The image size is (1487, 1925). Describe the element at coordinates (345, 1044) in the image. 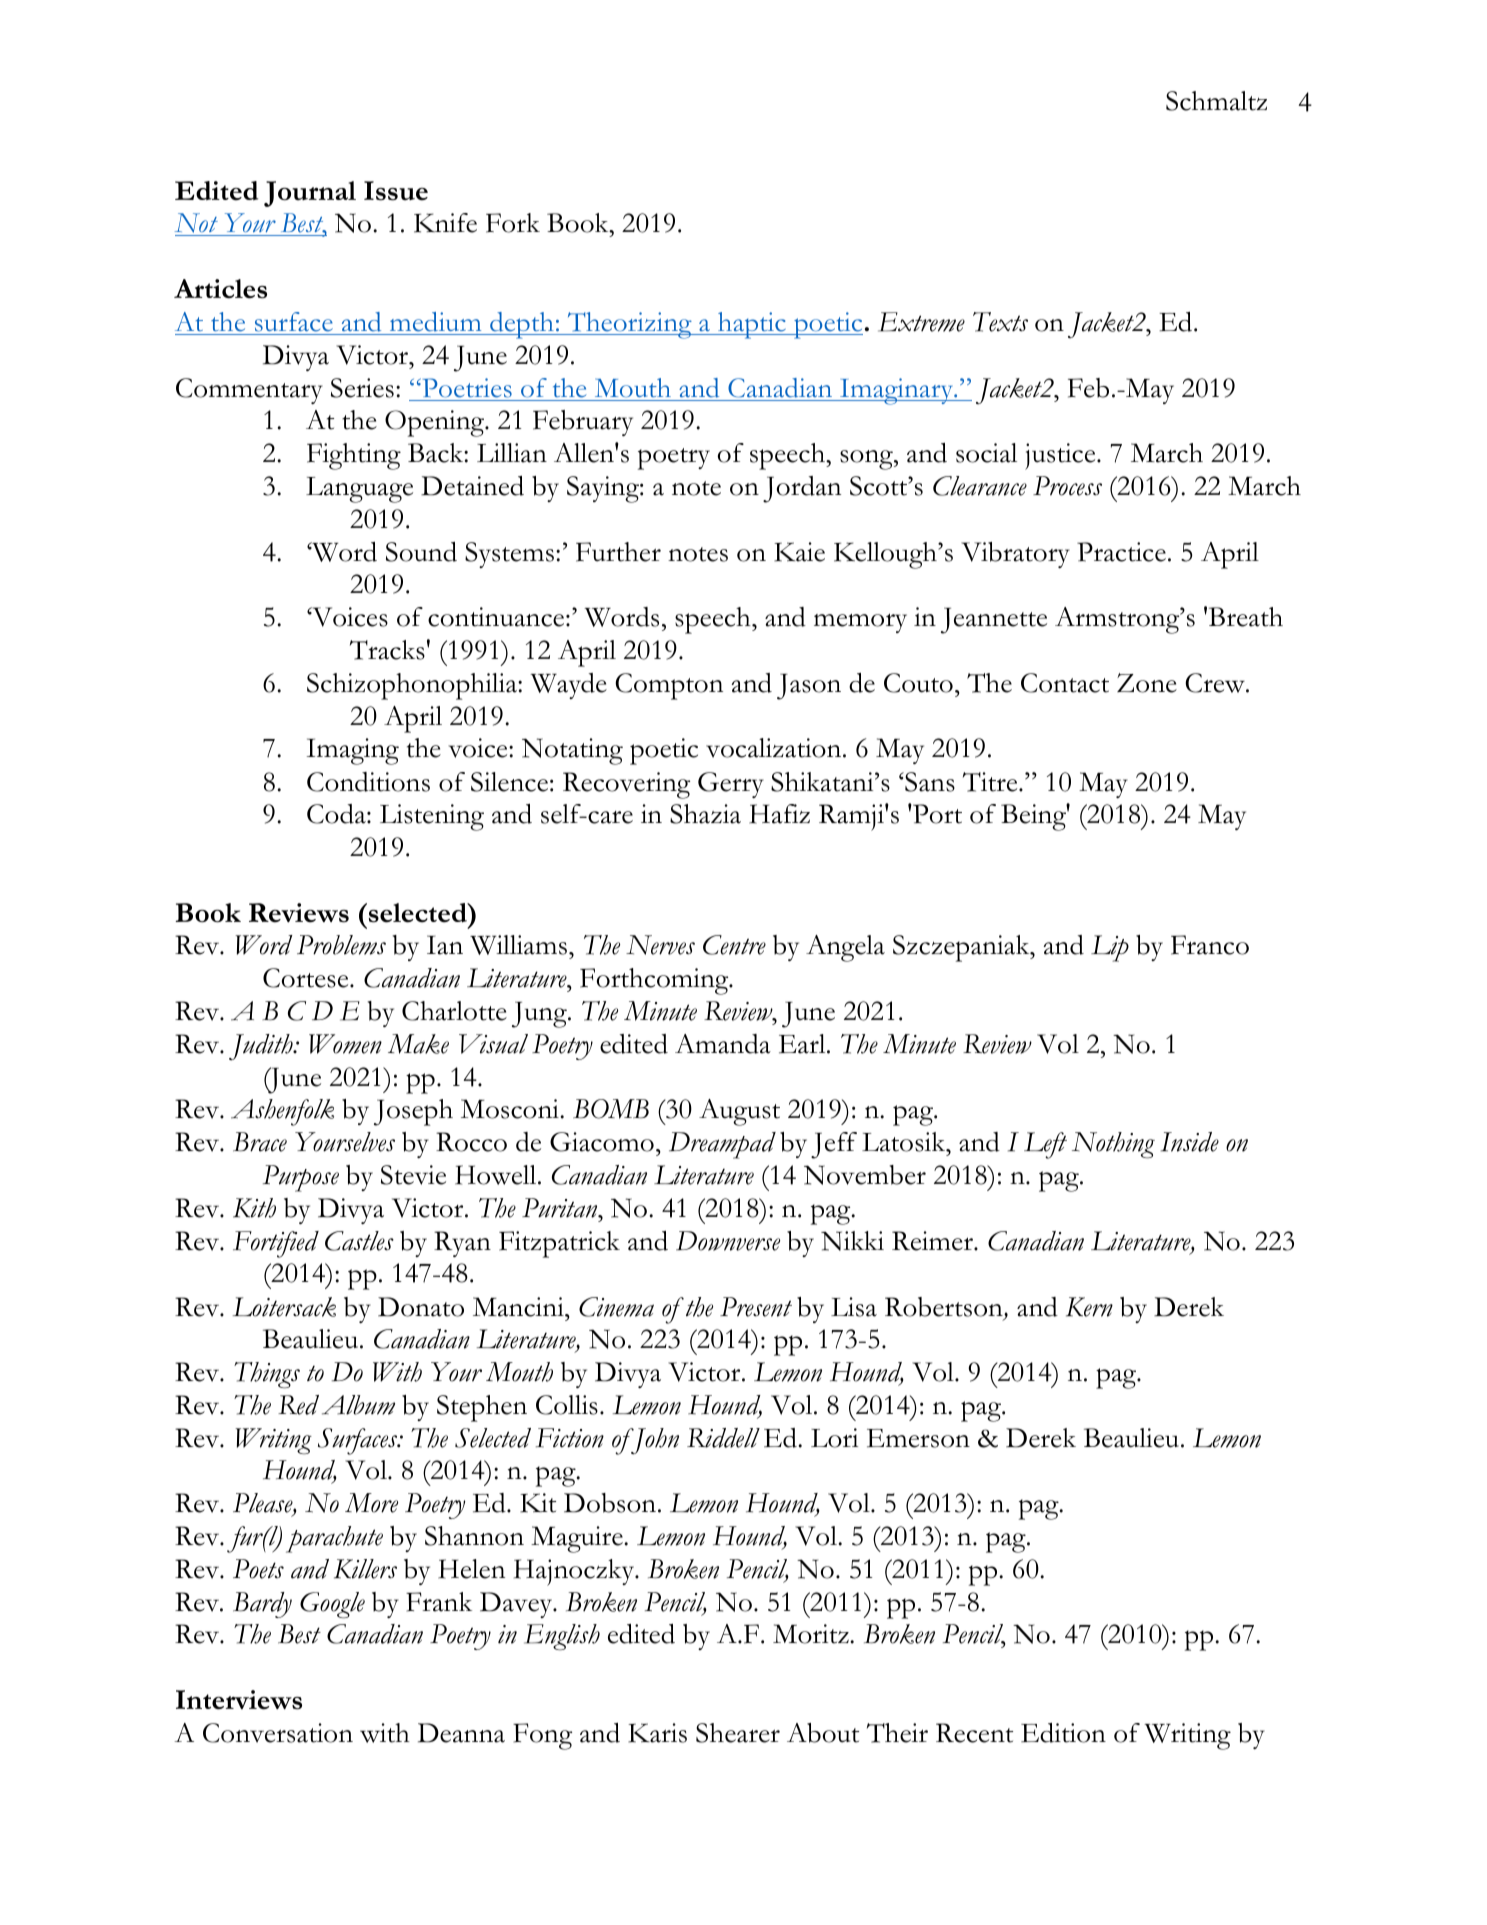

I see `Women` at that location.
